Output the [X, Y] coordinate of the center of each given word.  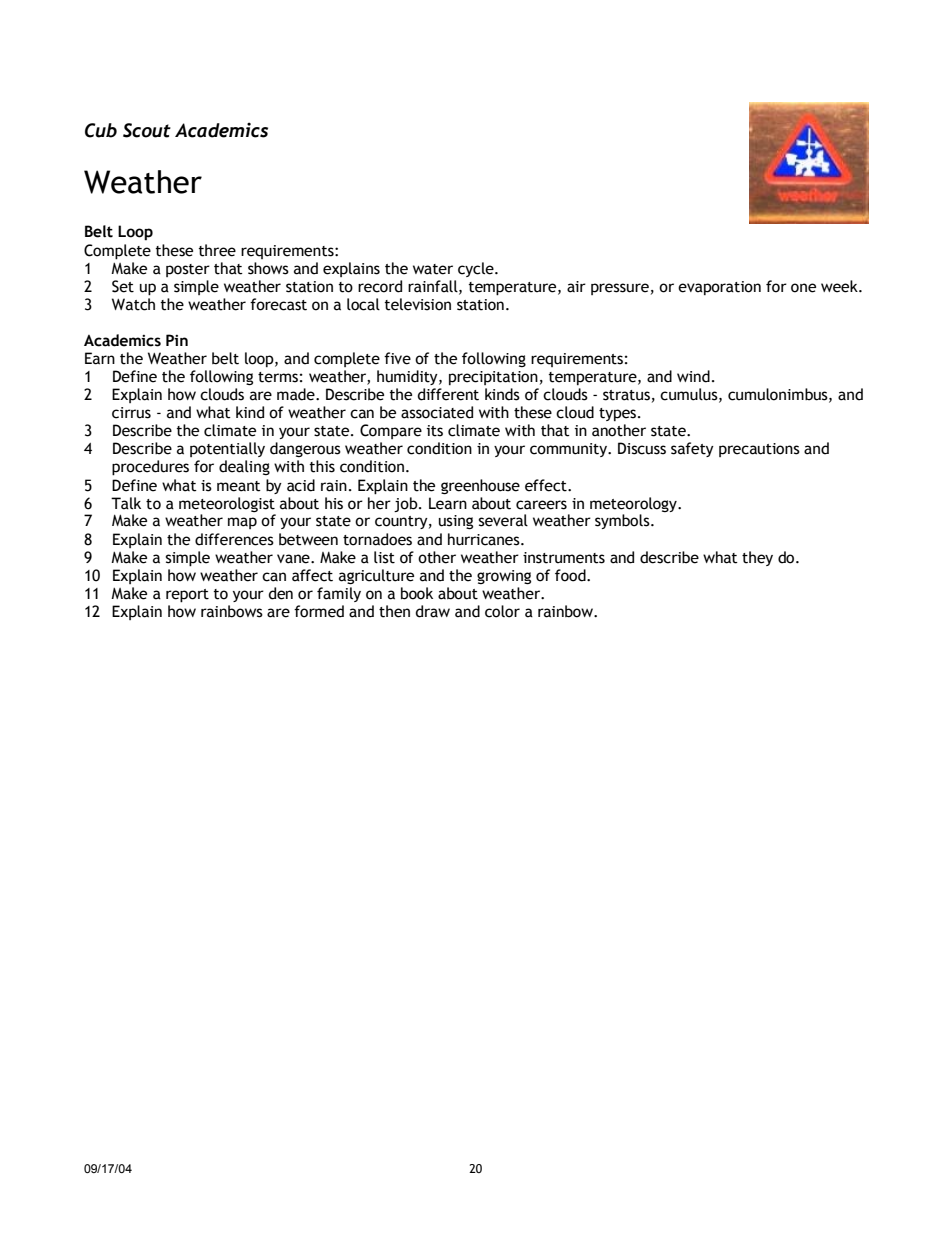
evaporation [719, 288]
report [187, 596]
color [502, 611]
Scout [147, 130]
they [757, 558]
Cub [101, 130]
